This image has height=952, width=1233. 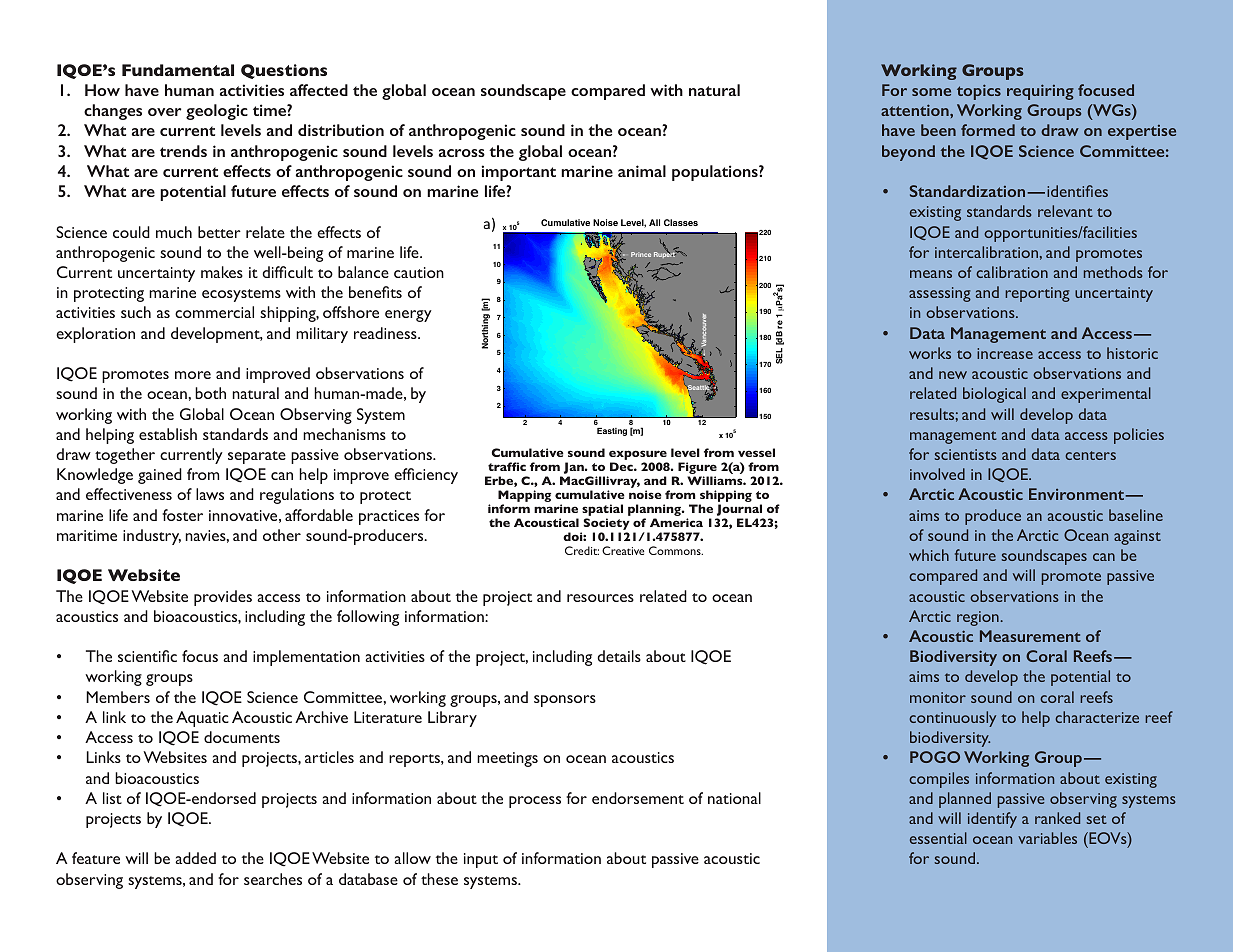 What do you see at coordinates (1005, 353) in the image?
I see `increase` at bounding box center [1005, 353].
